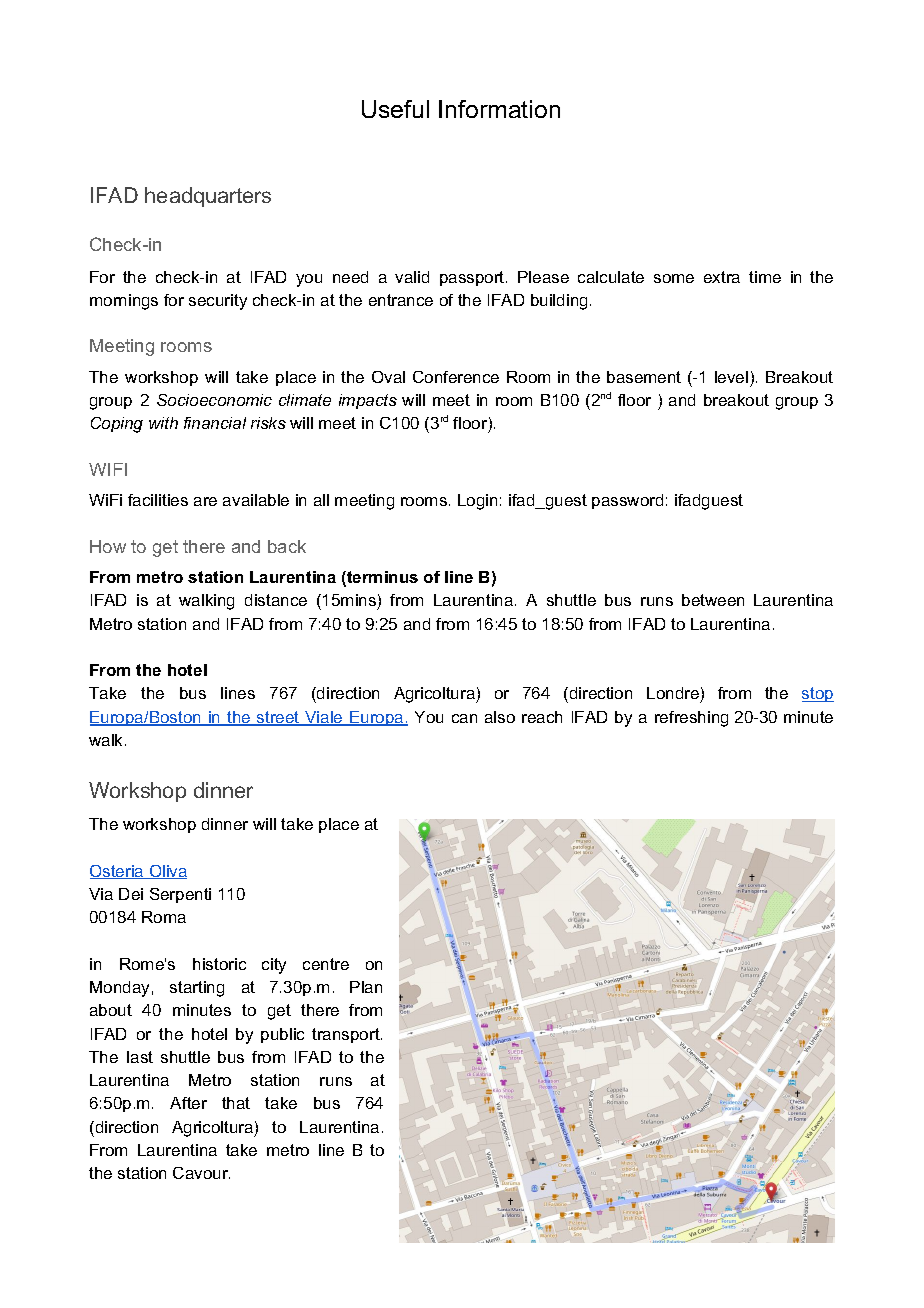 Image resolution: width=924 pixels, height=1308 pixels. What do you see at coordinates (499, 109) in the screenshot?
I see `Information` at bounding box center [499, 109].
